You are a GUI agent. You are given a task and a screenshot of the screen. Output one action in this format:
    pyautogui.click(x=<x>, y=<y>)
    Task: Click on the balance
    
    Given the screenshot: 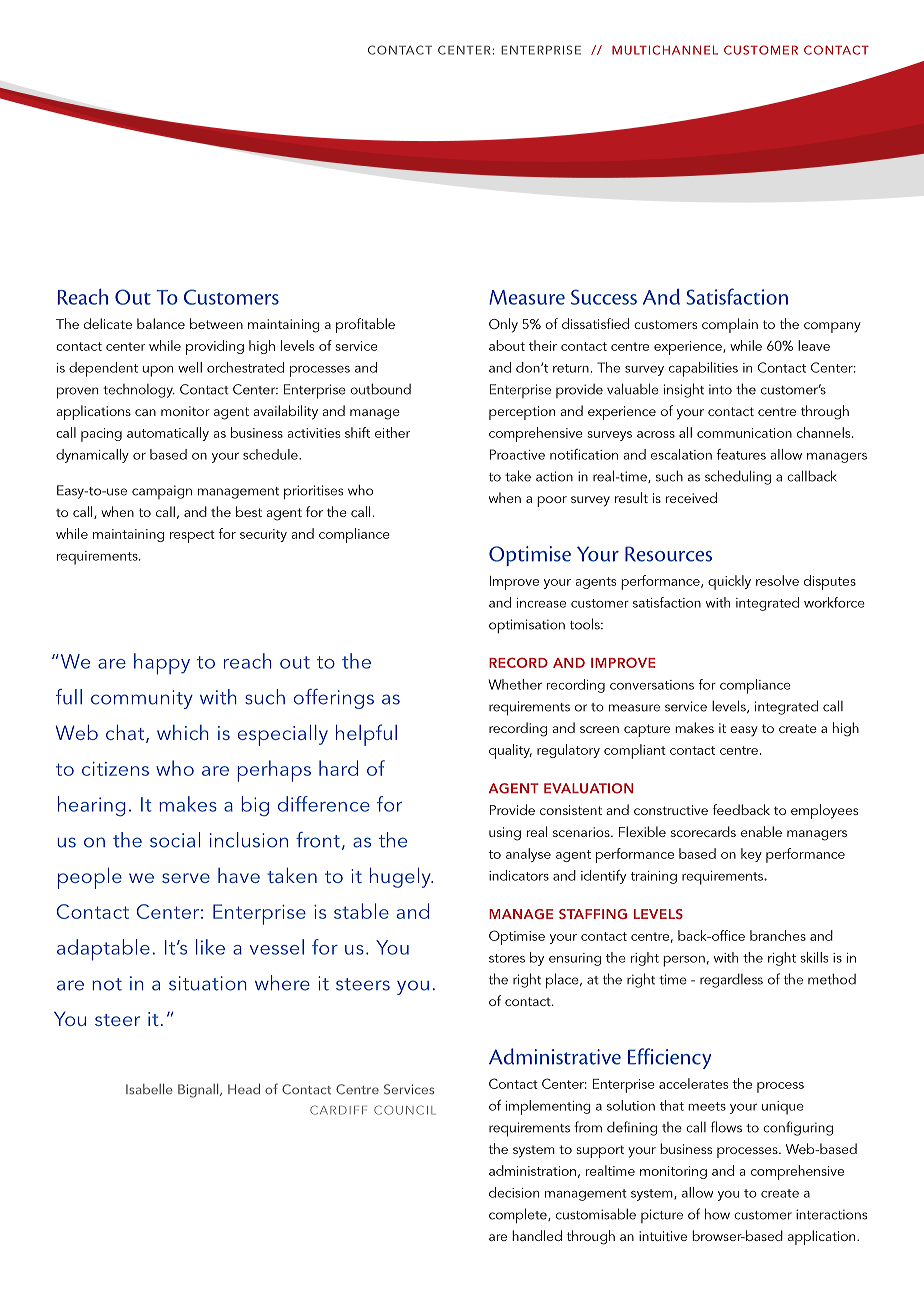 What is the action you would take?
    pyautogui.click(x=161, y=323)
